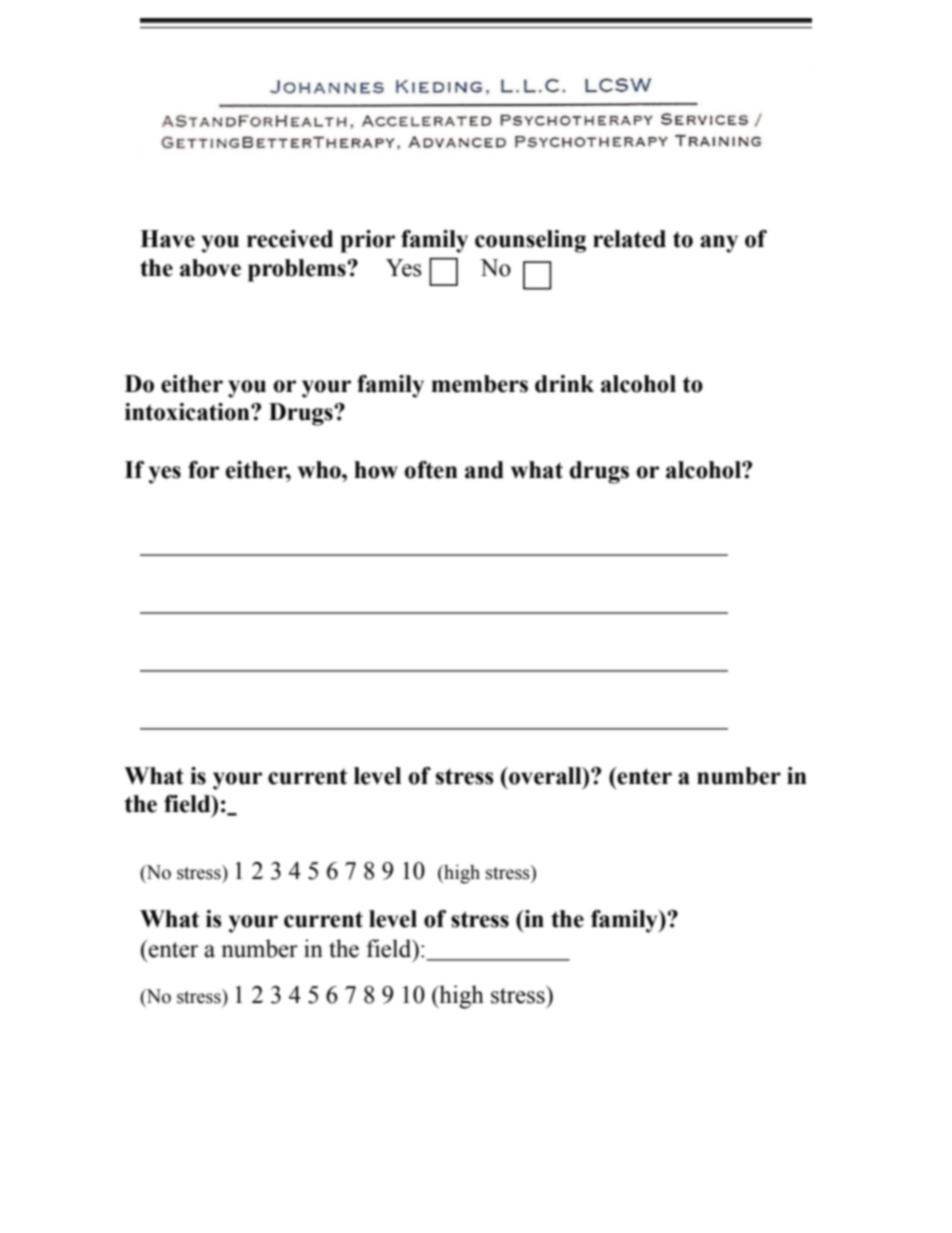 The height and width of the screenshot is (1233, 952). Describe the element at coordinates (564, 384) in the screenshot. I see `drink` at that location.
